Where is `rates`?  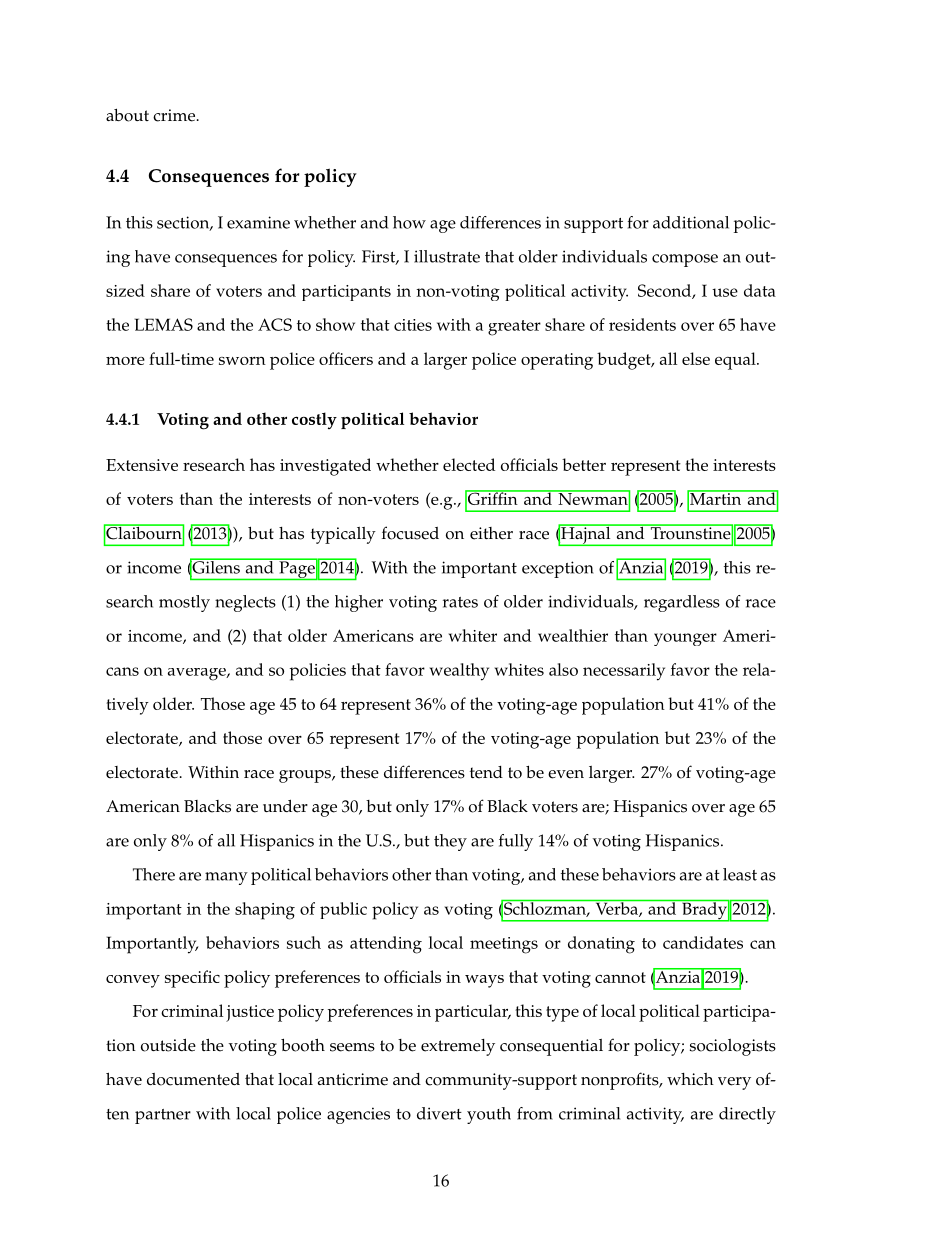 rates is located at coordinates (460, 602).
